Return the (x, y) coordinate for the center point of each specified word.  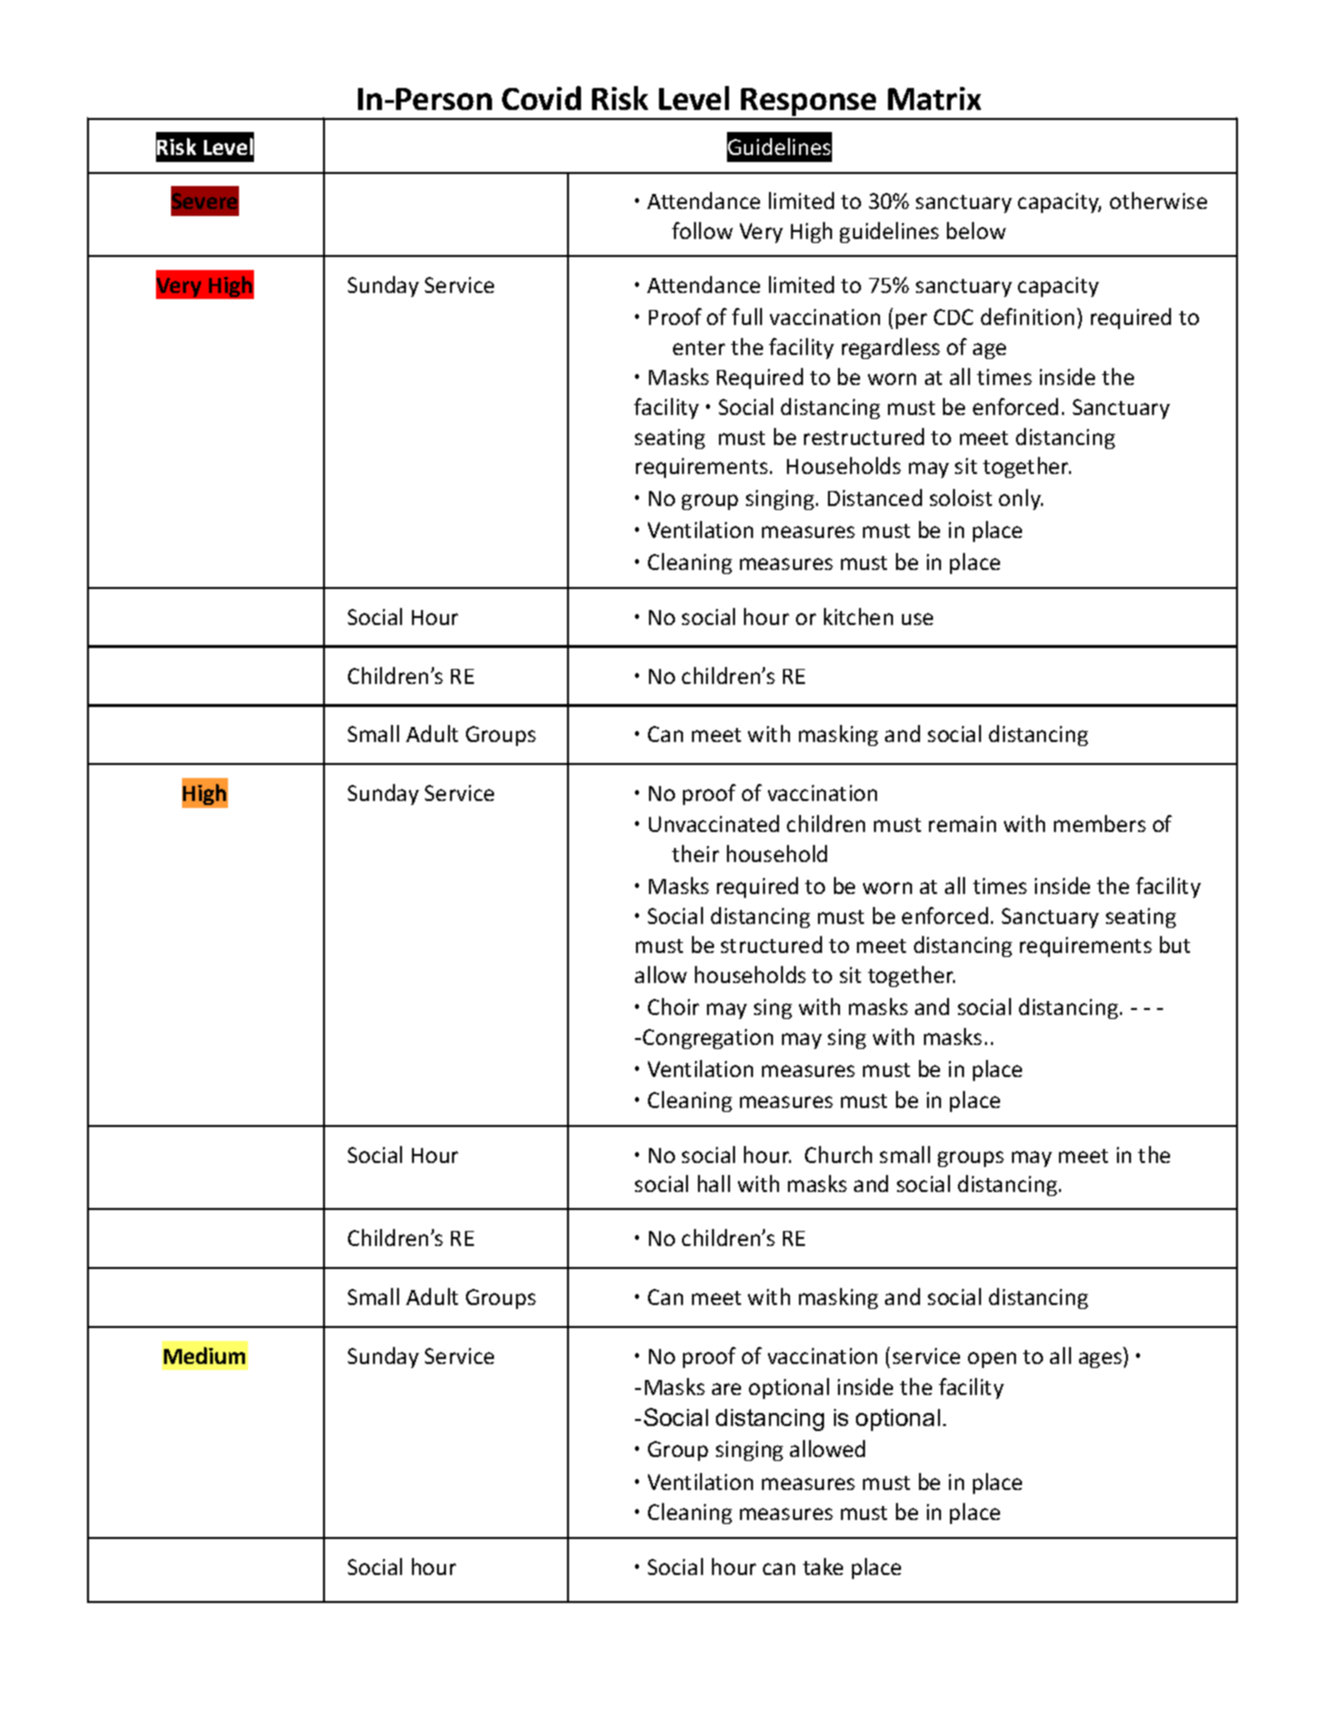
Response (809, 103)
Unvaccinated (714, 823)
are (726, 1389)
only (1021, 499)
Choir (673, 1006)
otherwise (1158, 200)
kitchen (858, 616)
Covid (541, 98)
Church (838, 1154)
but (1175, 944)
